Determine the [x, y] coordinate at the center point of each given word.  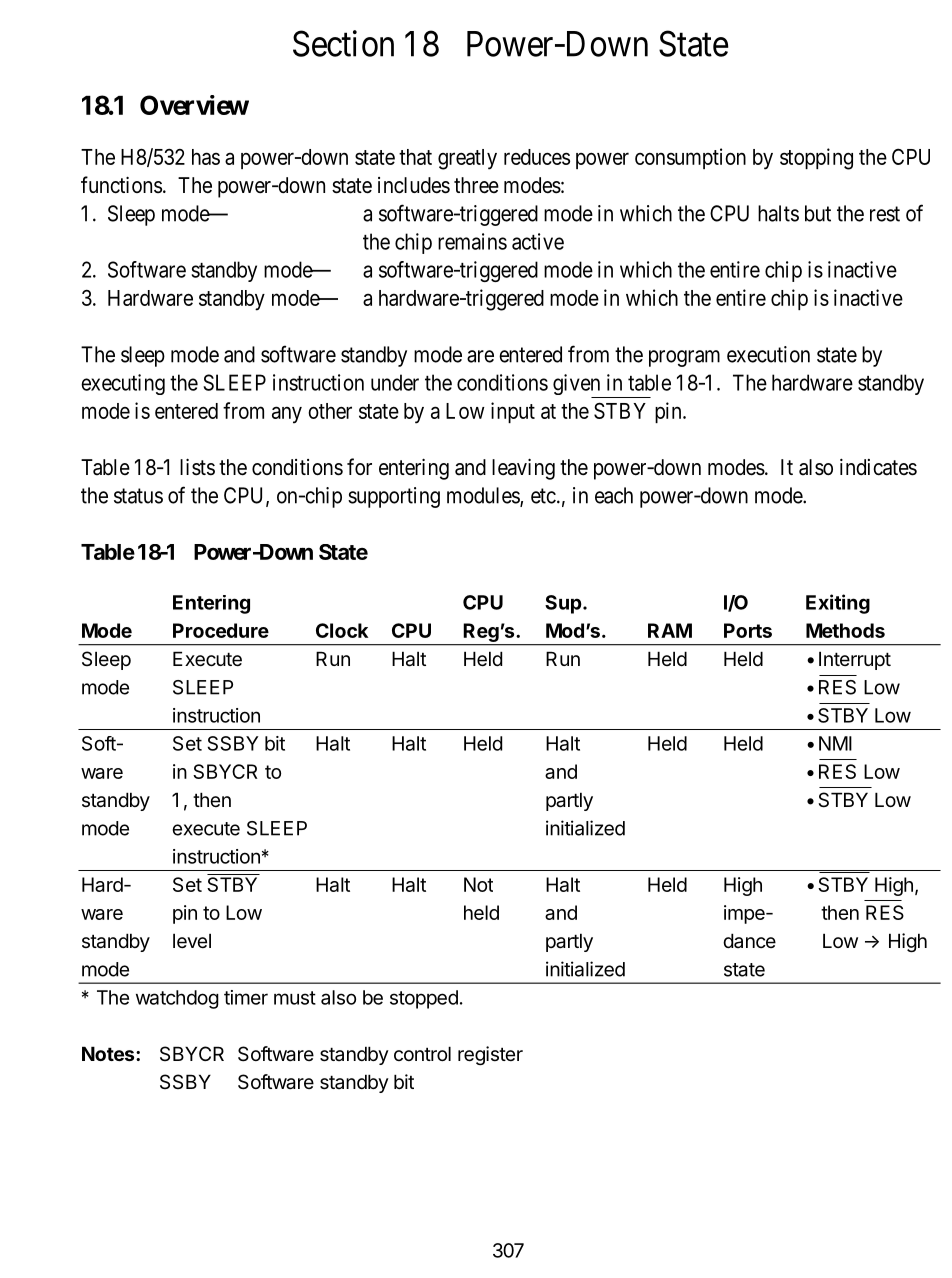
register [490, 1055]
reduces [537, 157]
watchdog [177, 999]
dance [749, 940]
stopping [816, 159]
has [206, 157]
